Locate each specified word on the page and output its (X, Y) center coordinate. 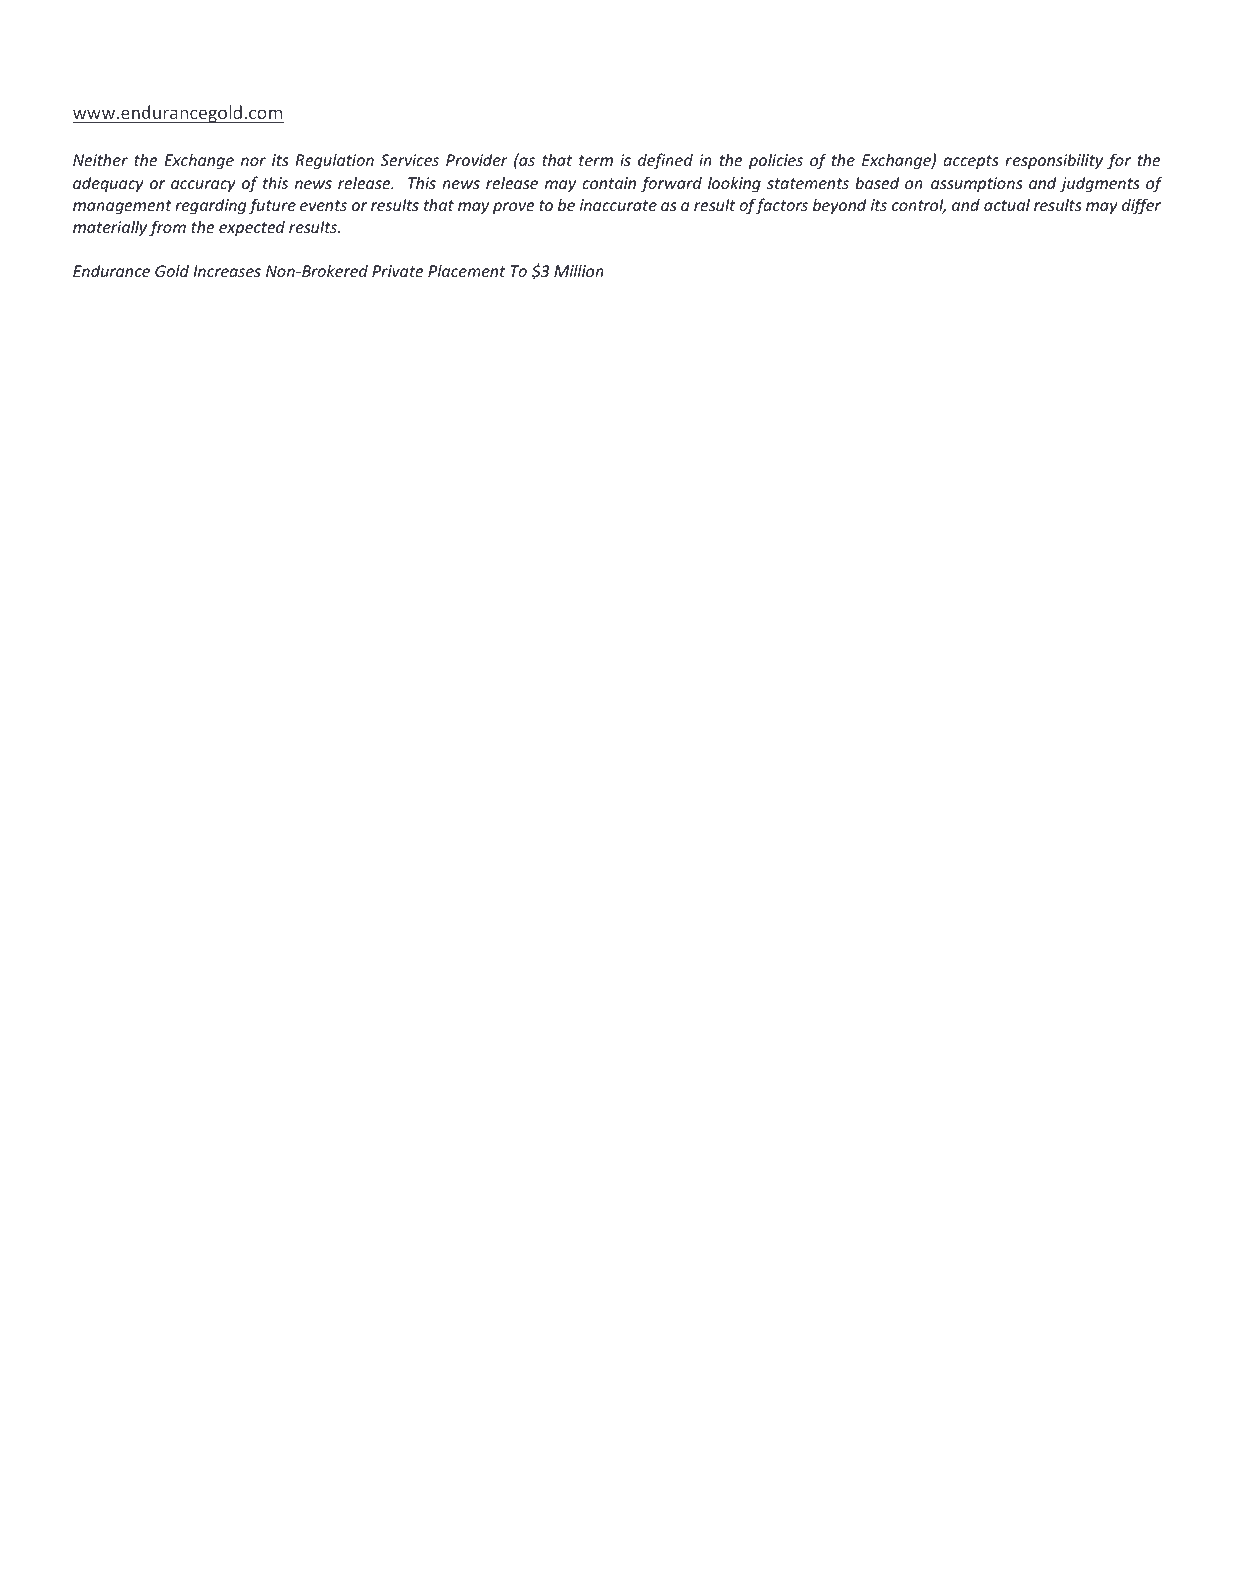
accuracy (203, 186)
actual (1007, 204)
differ (1141, 206)
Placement (466, 270)
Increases (227, 271)
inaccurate (618, 205)
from (167, 228)
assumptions (977, 184)
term (596, 160)
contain (609, 183)
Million (579, 270)
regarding (210, 206)
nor (253, 161)
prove (513, 208)
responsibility (1054, 161)
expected (252, 228)
